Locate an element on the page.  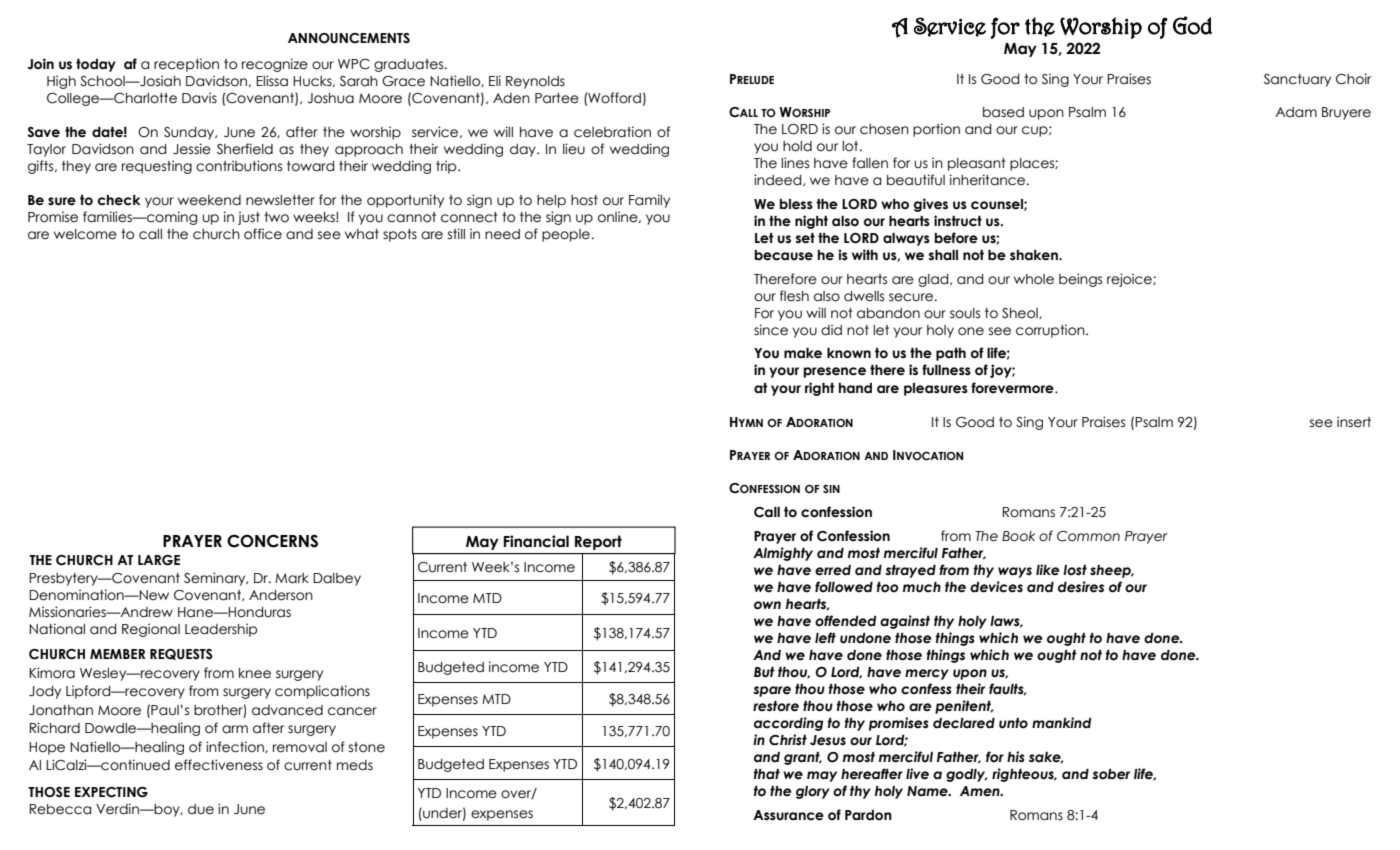
Sanctuary is located at coordinates (1297, 80).
